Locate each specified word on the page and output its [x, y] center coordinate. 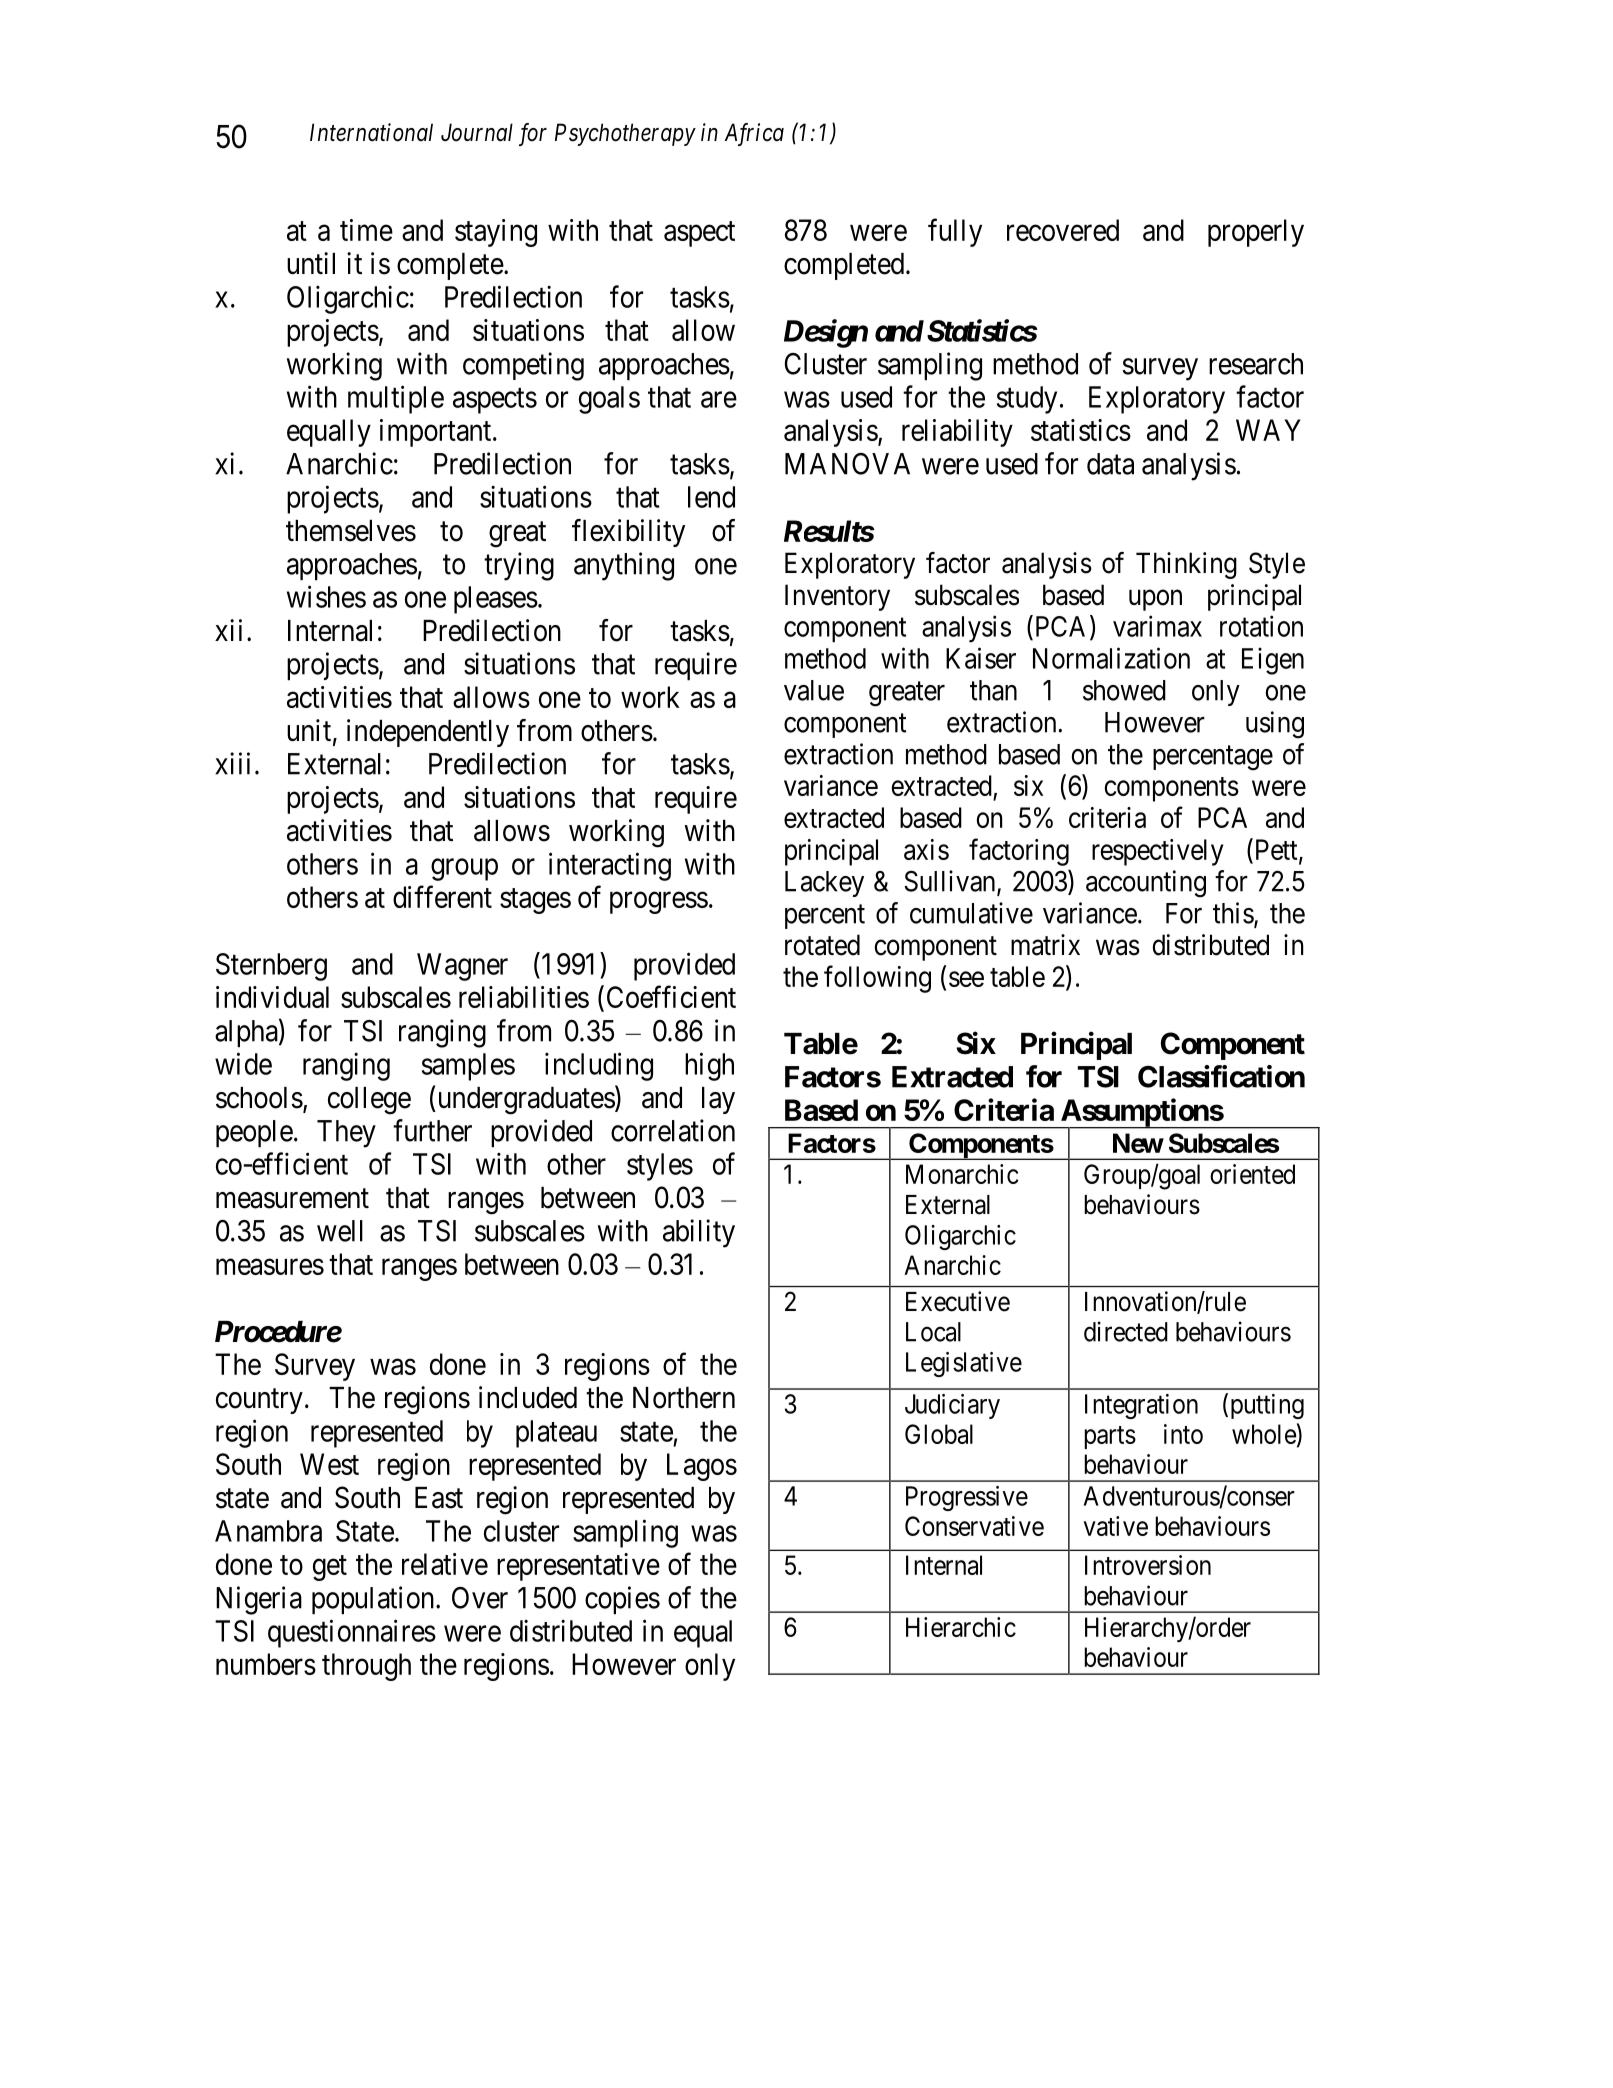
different [442, 896]
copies [622, 1600]
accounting [1146, 884]
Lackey [824, 884]
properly [1256, 233]
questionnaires [352, 1633]
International [371, 132]
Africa [754, 134]
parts [1110, 1437]
